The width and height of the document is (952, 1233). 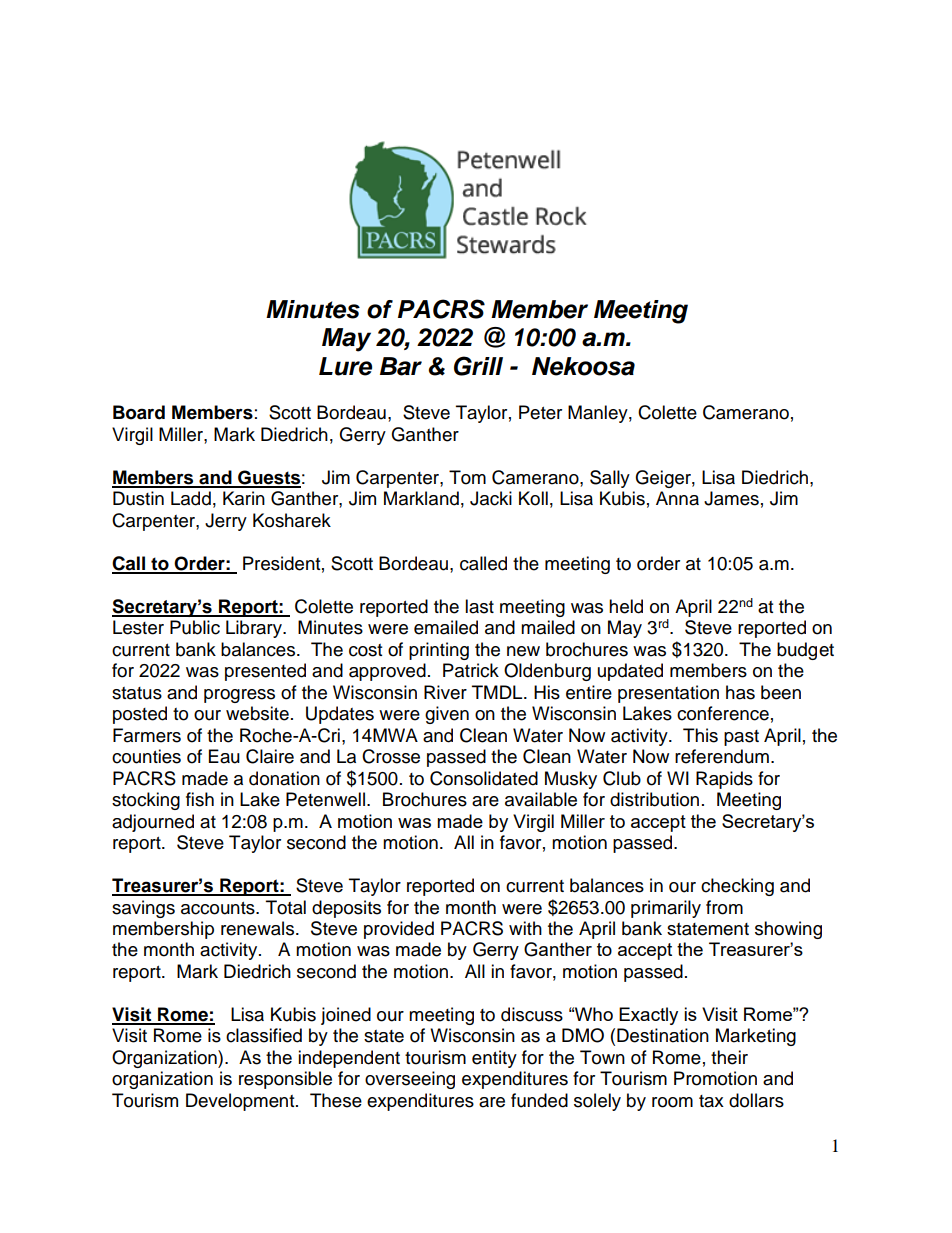 I want to click on Patrick, so click(x=471, y=670).
